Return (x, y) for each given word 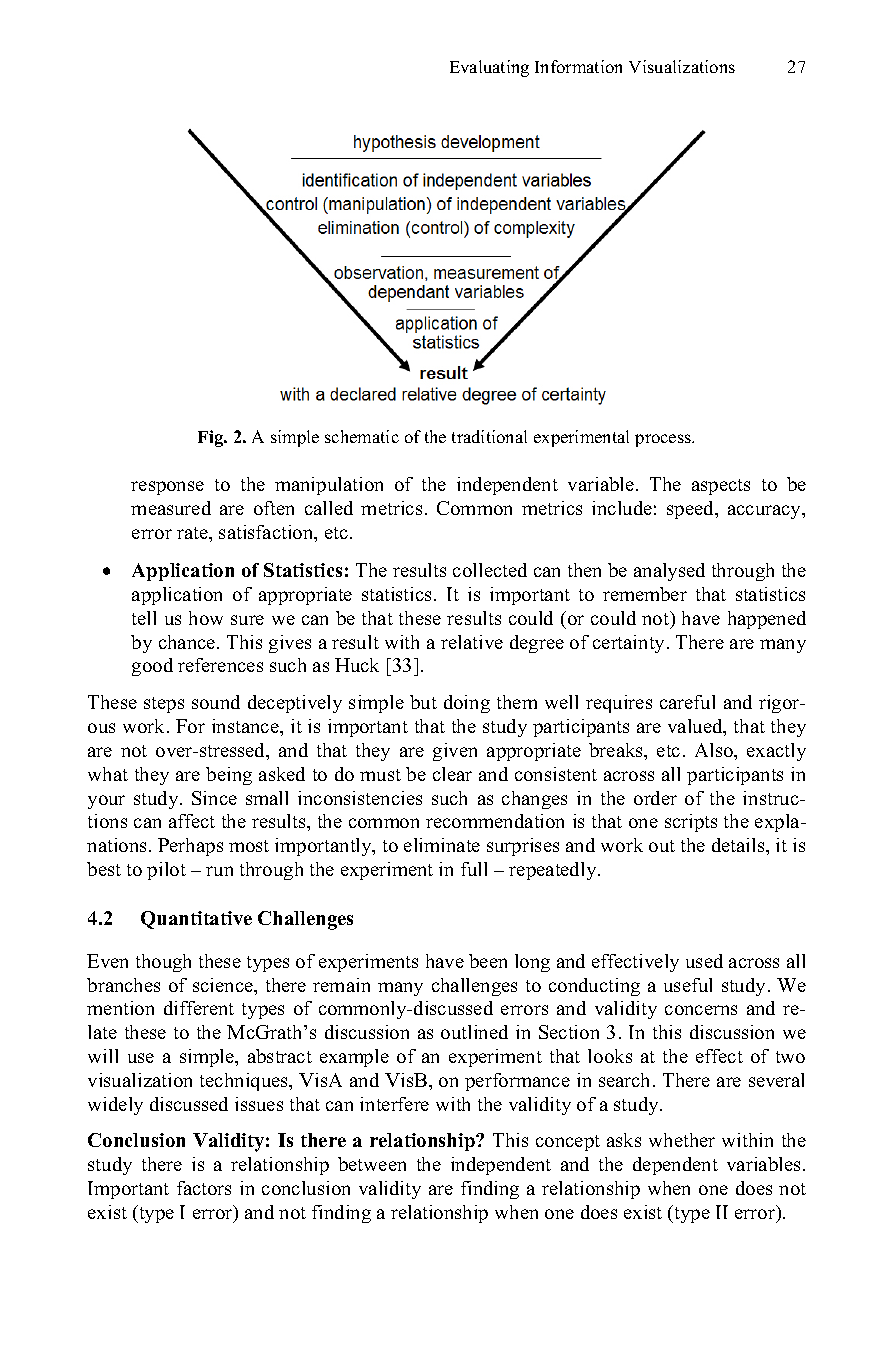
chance (188, 642)
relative (472, 642)
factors (204, 1188)
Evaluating (489, 68)
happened (767, 620)
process (664, 440)
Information (578, 66)
